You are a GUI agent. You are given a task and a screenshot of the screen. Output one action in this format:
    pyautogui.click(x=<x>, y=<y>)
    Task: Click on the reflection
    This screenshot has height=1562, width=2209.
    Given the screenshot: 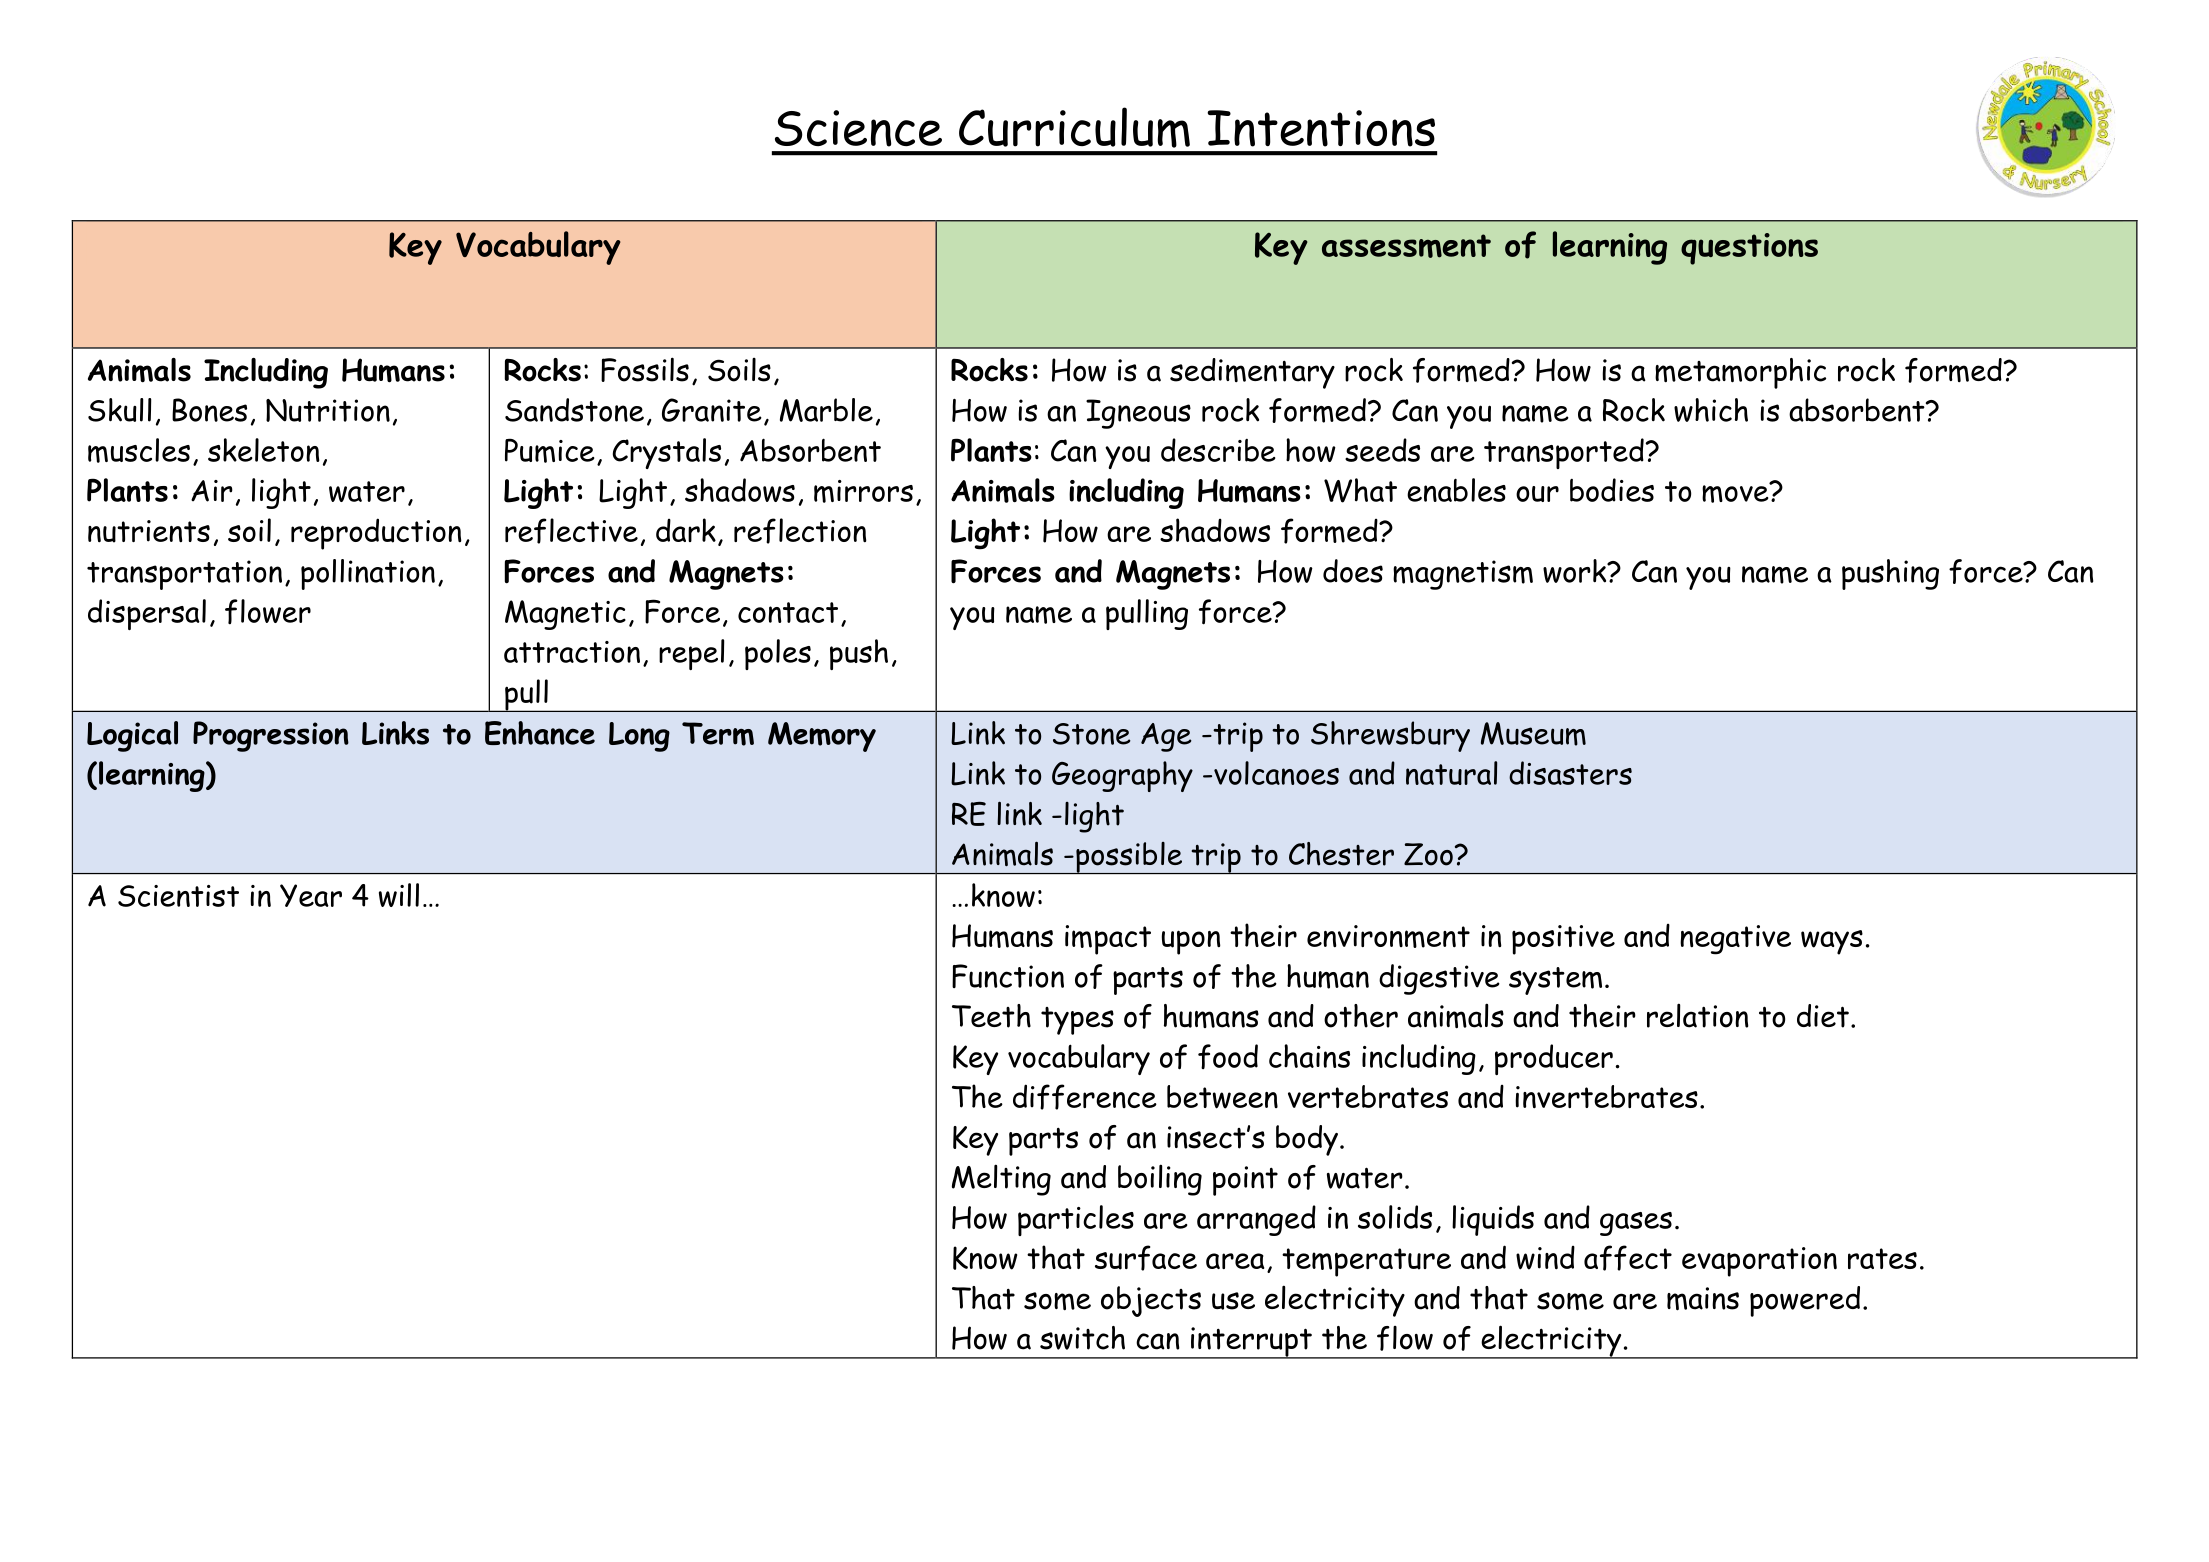 What is the action you would take?
    pyautogui.click(x=800, y=531)
